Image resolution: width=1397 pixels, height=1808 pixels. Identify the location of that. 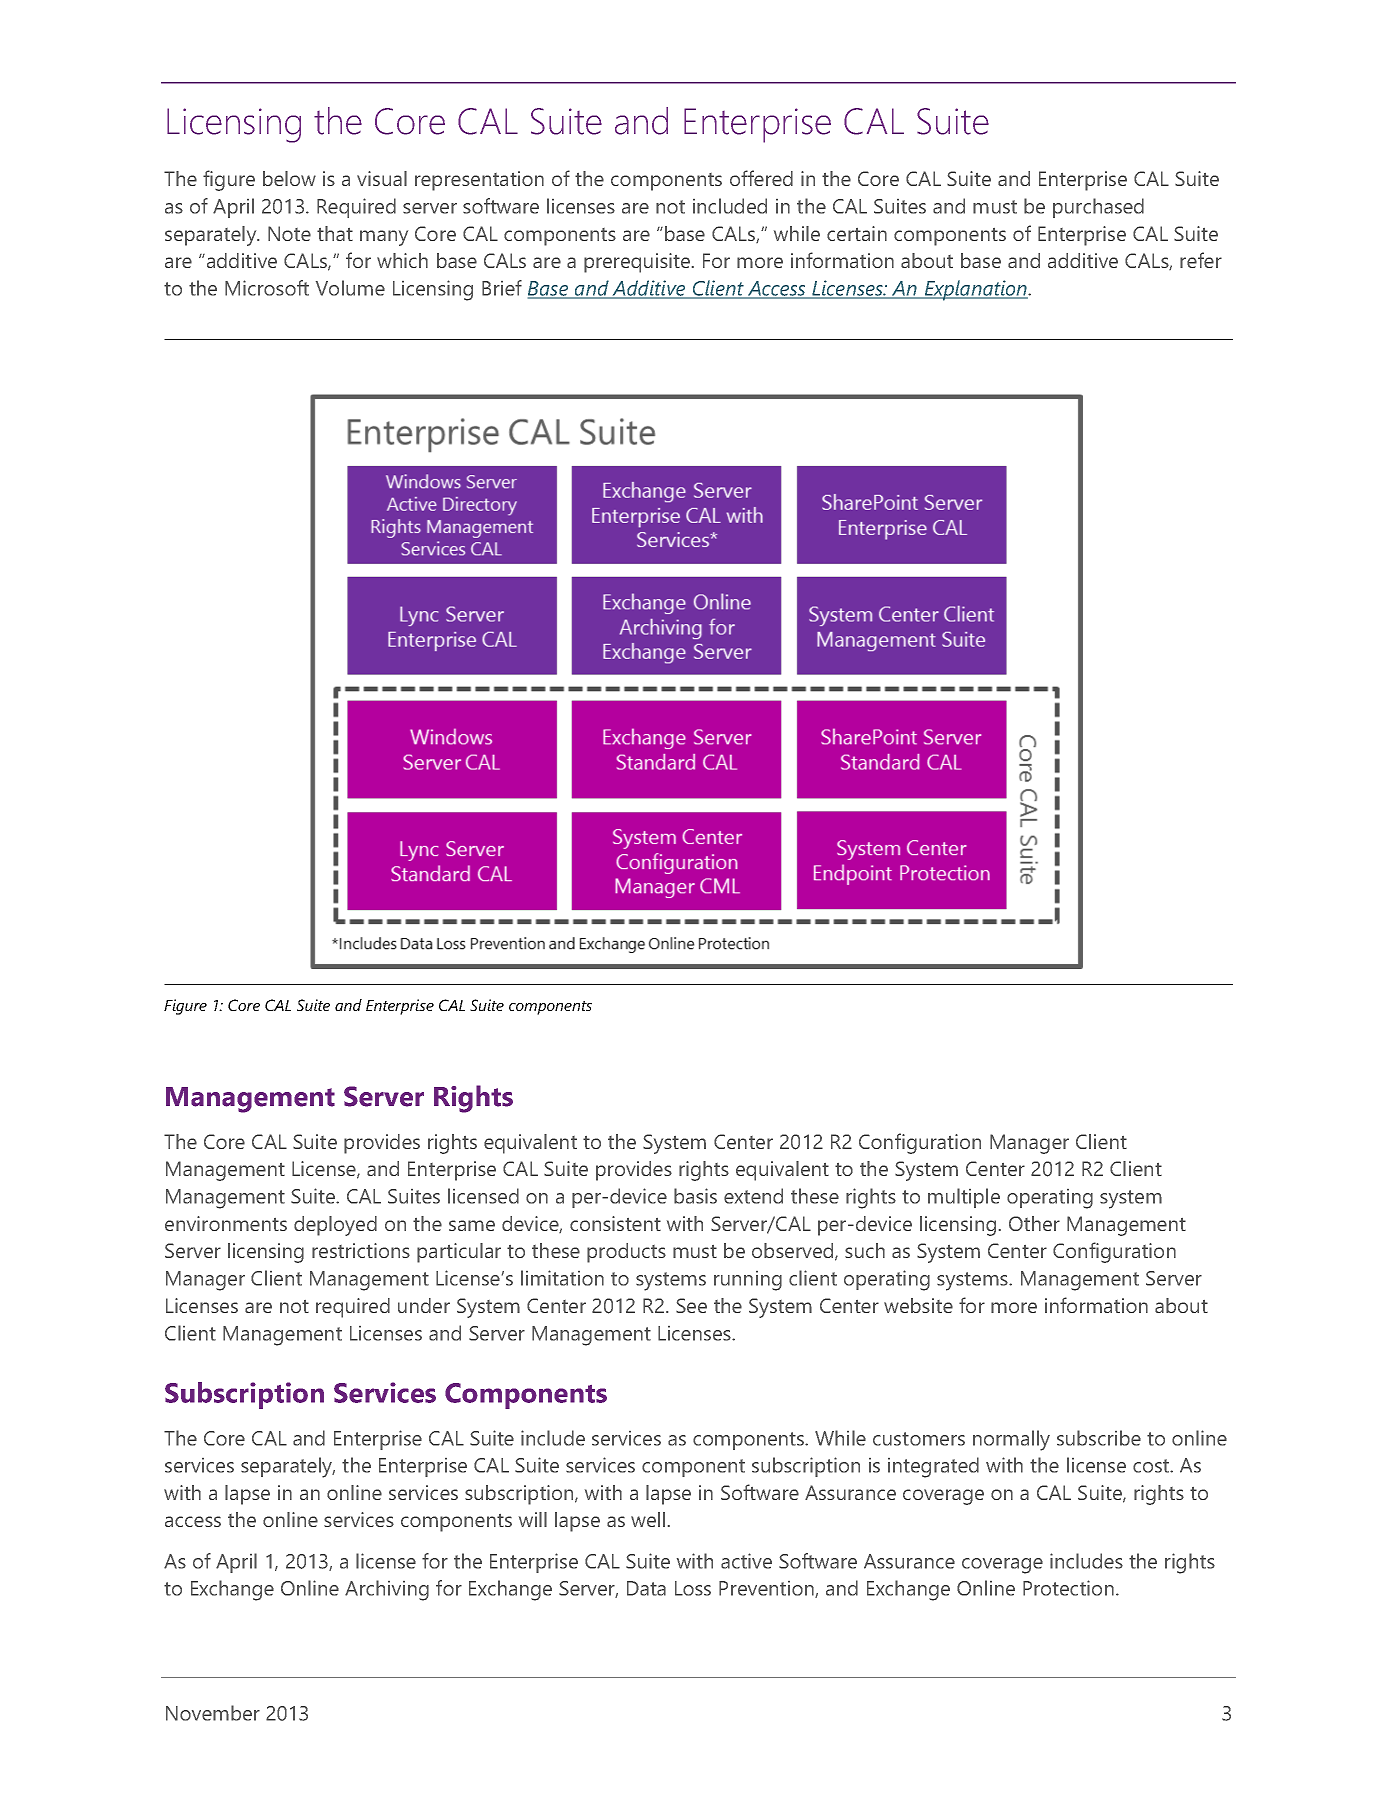
(335, 233).
